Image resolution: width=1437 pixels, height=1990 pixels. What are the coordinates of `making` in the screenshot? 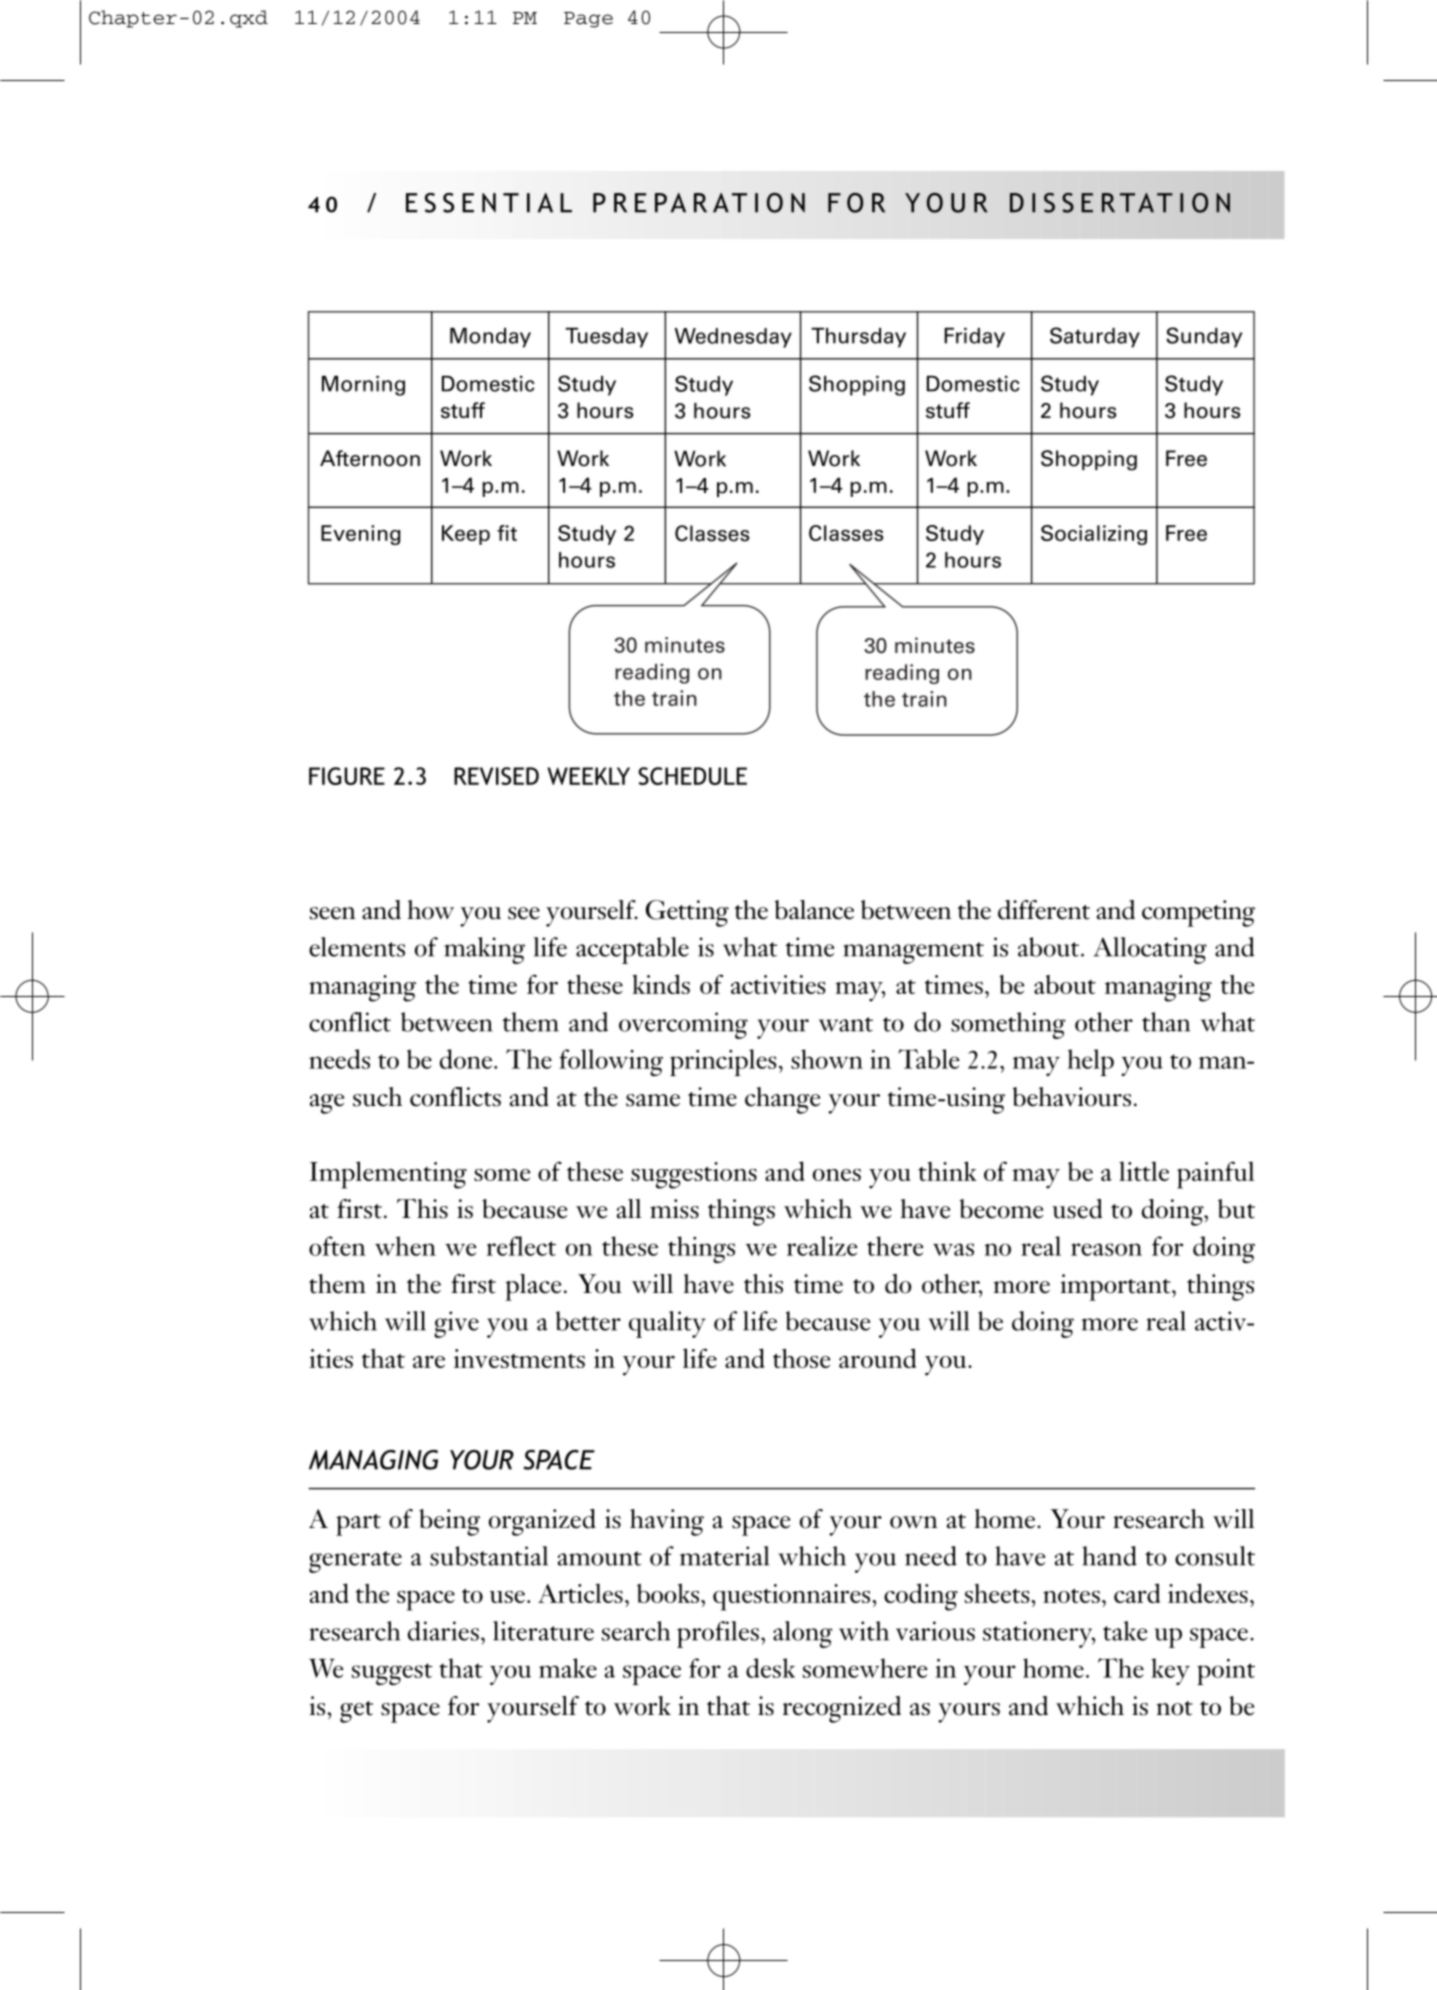 It's located at (484, 950).
